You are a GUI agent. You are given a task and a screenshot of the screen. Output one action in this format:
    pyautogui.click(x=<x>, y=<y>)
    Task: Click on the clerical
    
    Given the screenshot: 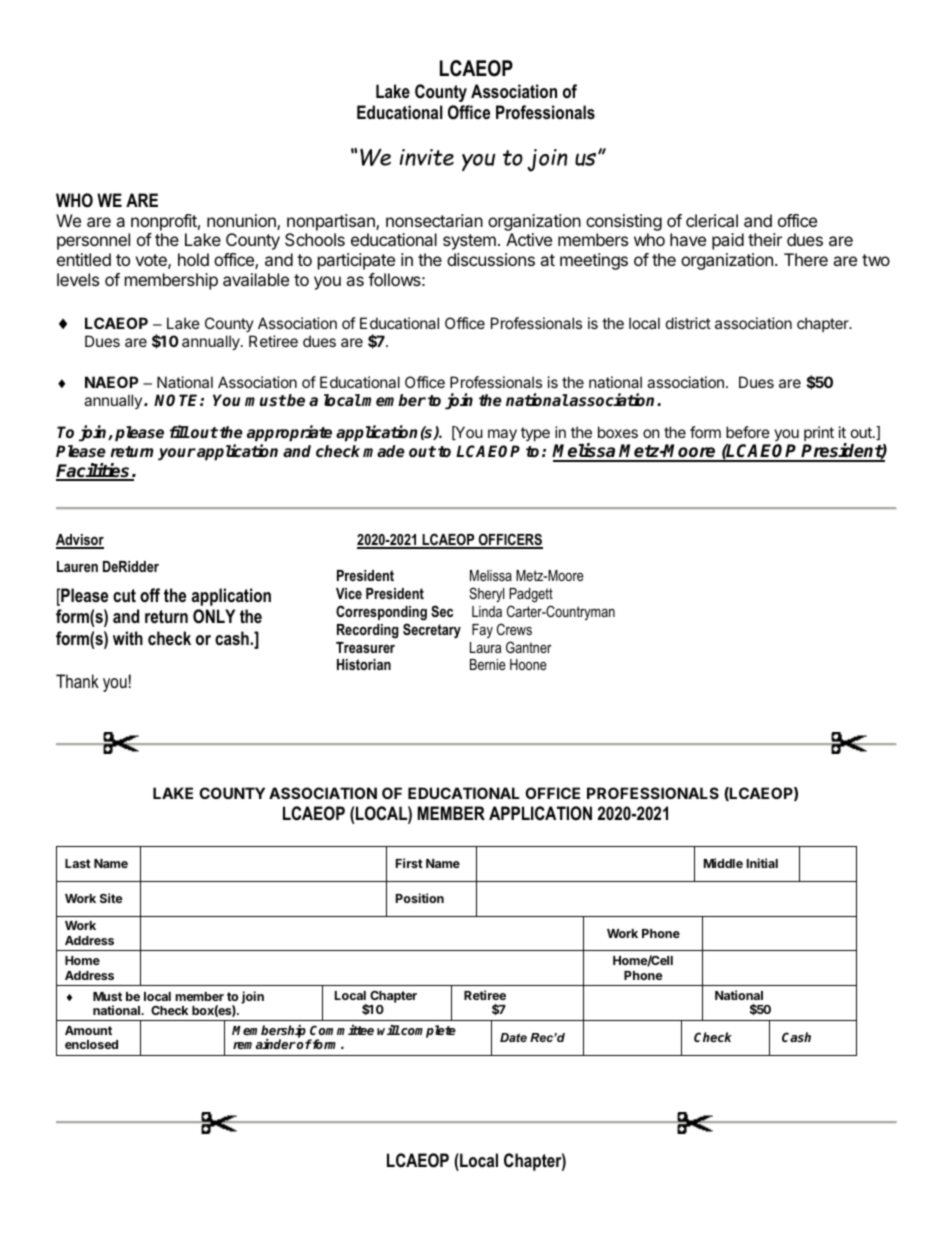 What is the action you would take?
    pyautogui.click(x=712, y=220)
